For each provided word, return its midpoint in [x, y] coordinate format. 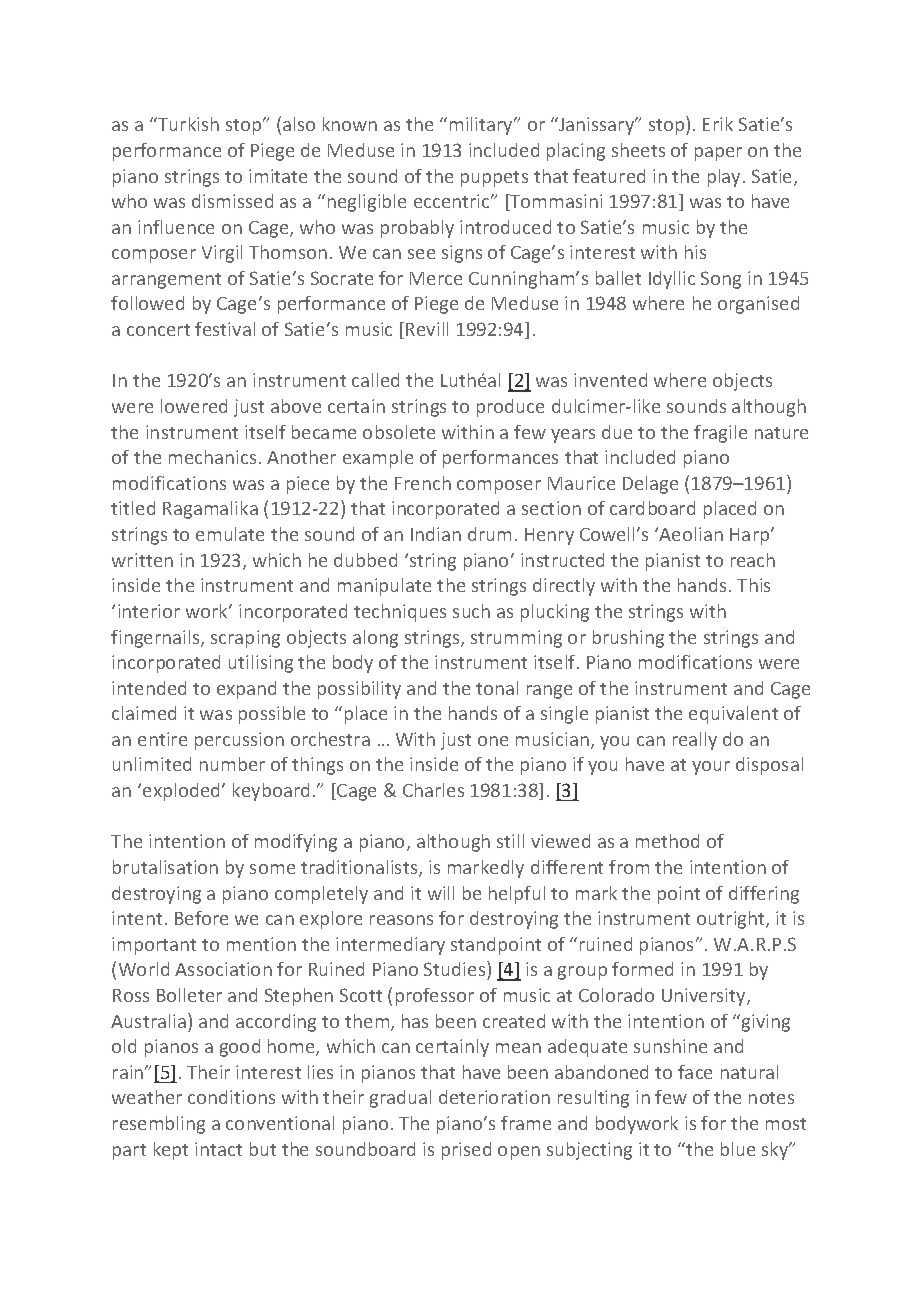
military [483, 126]
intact [218, 1149]
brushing [628, 639]
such [471, 611]
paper [718, 154]
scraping [245, 639]
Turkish [187, 124]
